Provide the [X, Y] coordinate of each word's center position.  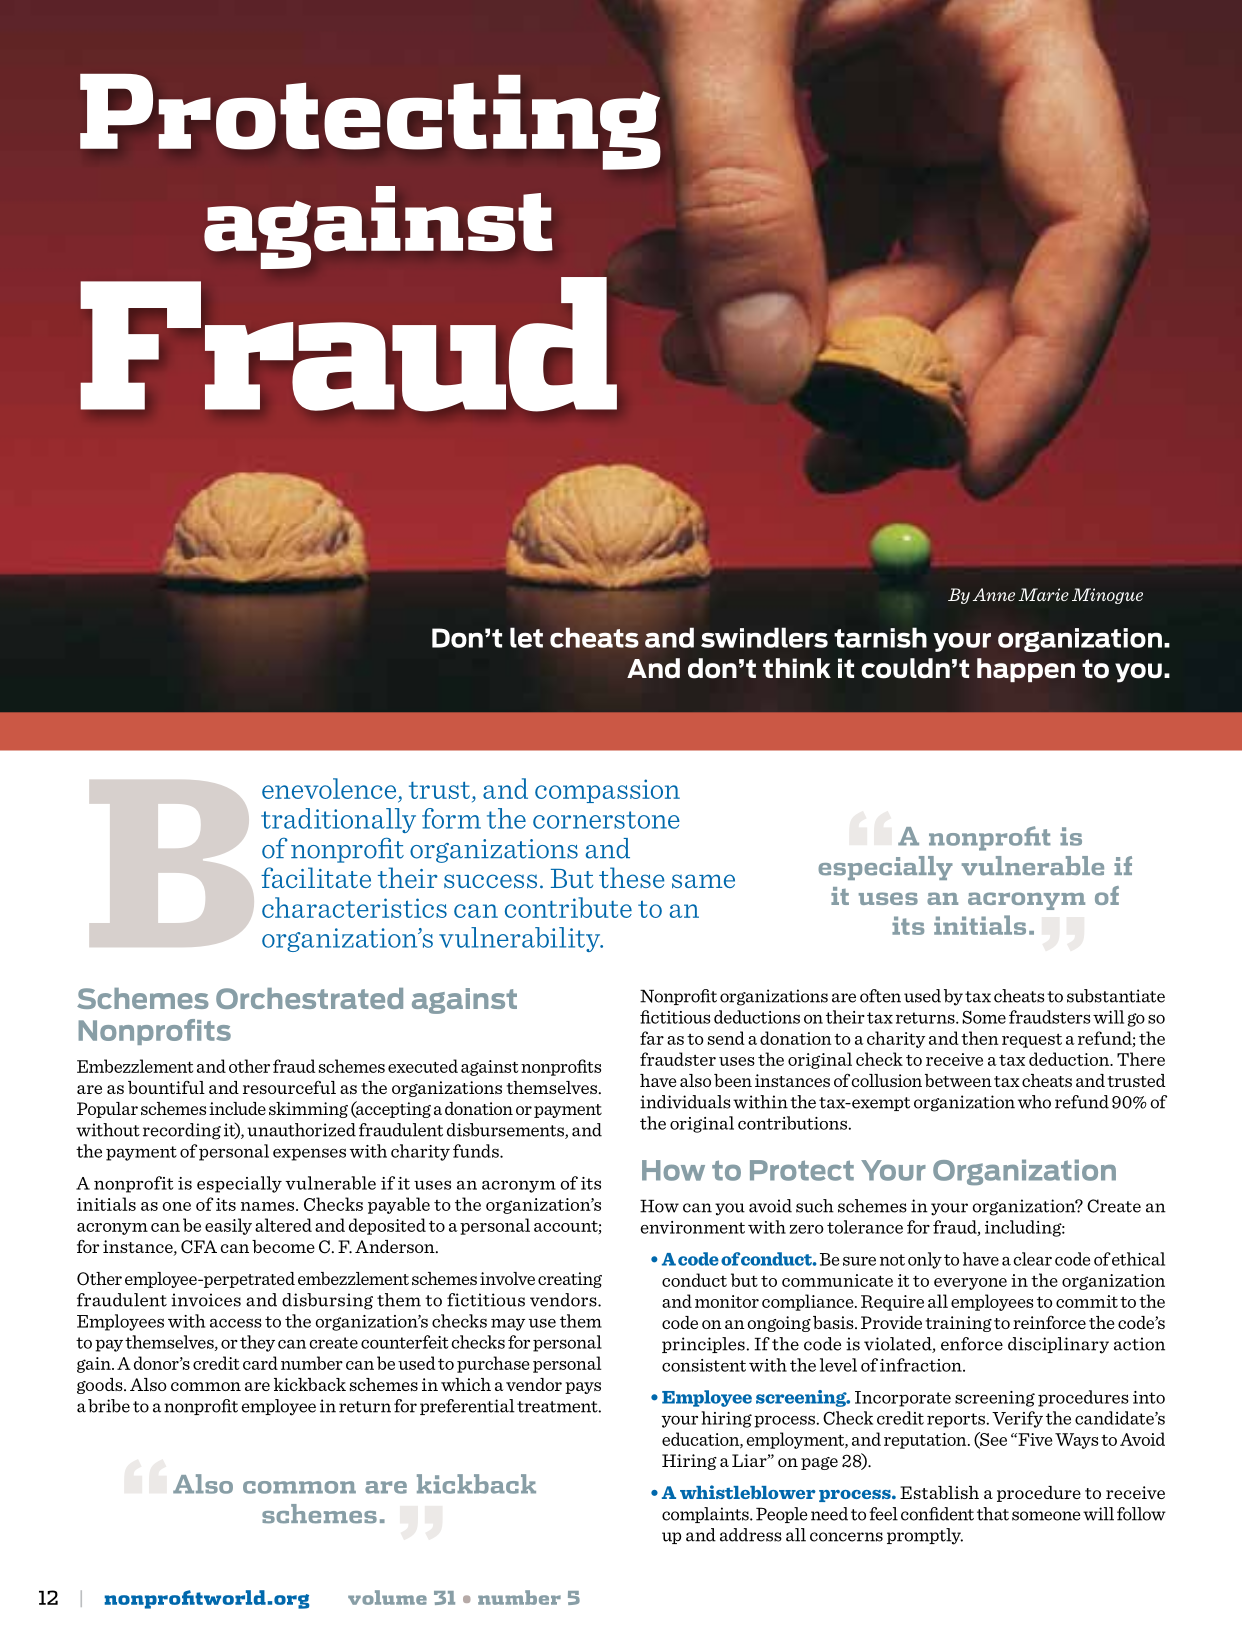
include [237, 1108]
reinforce [1049, 1322]
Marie [1043, 594]
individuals [685, 1102]
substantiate [1116, 996]
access [236, 1323]
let [526, 637]
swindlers [764, 637]
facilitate [316, 877]
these [632, 877]
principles [703, 1345]
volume [387, 1597]
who [1034, 1102]
